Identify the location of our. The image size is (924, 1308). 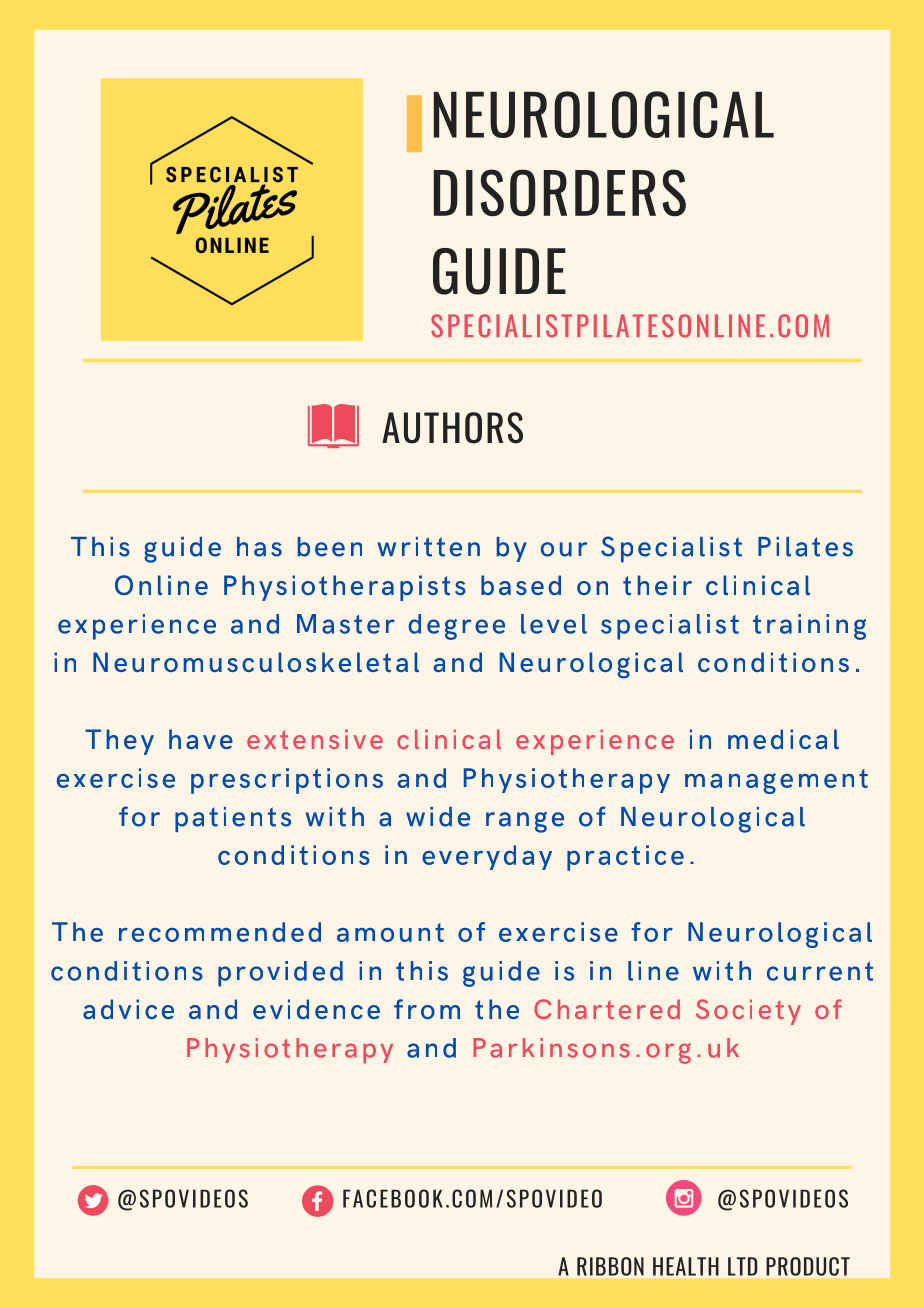
(564, 549).
